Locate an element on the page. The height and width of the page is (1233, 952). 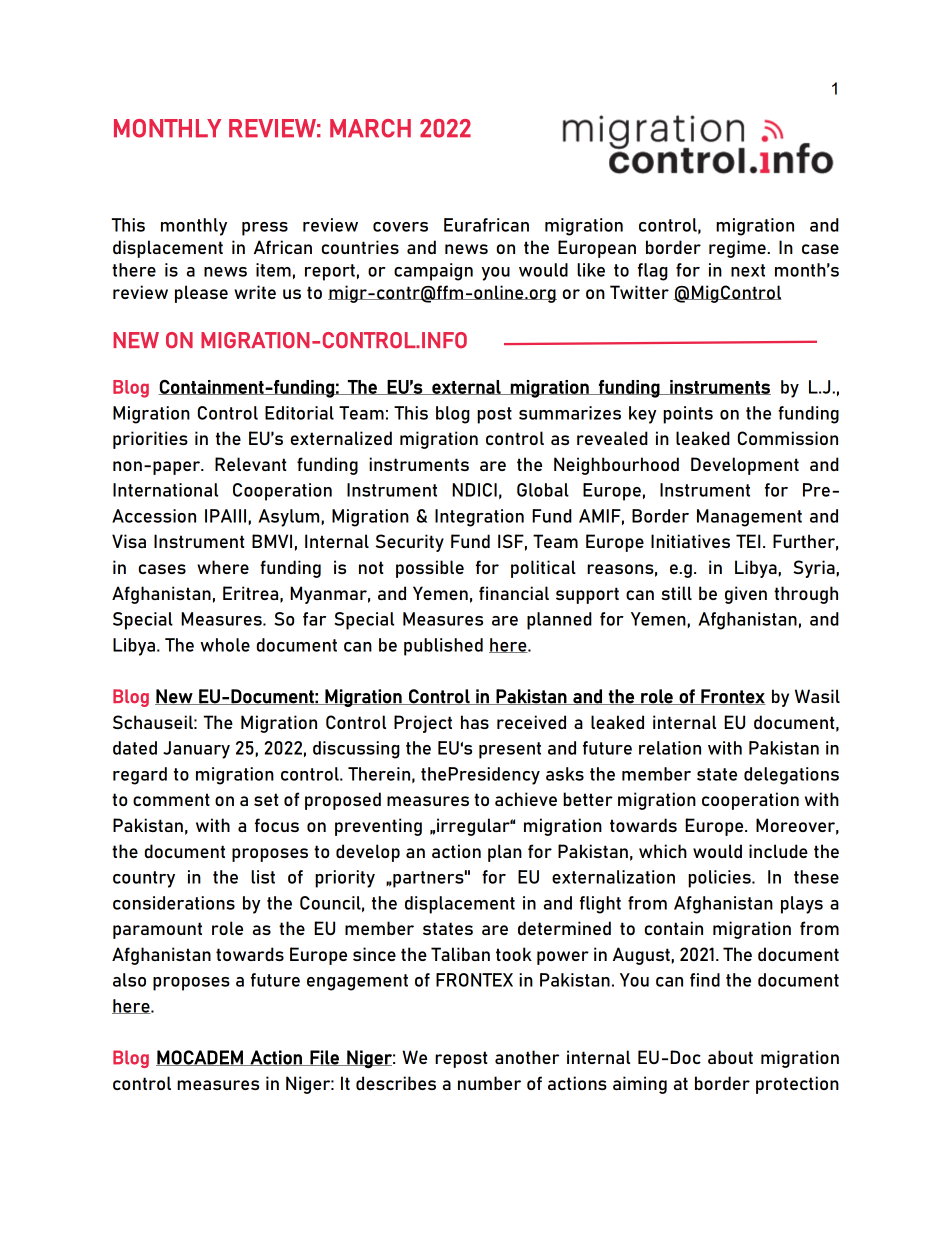
Relevant is located at coordinates (250, 464).
